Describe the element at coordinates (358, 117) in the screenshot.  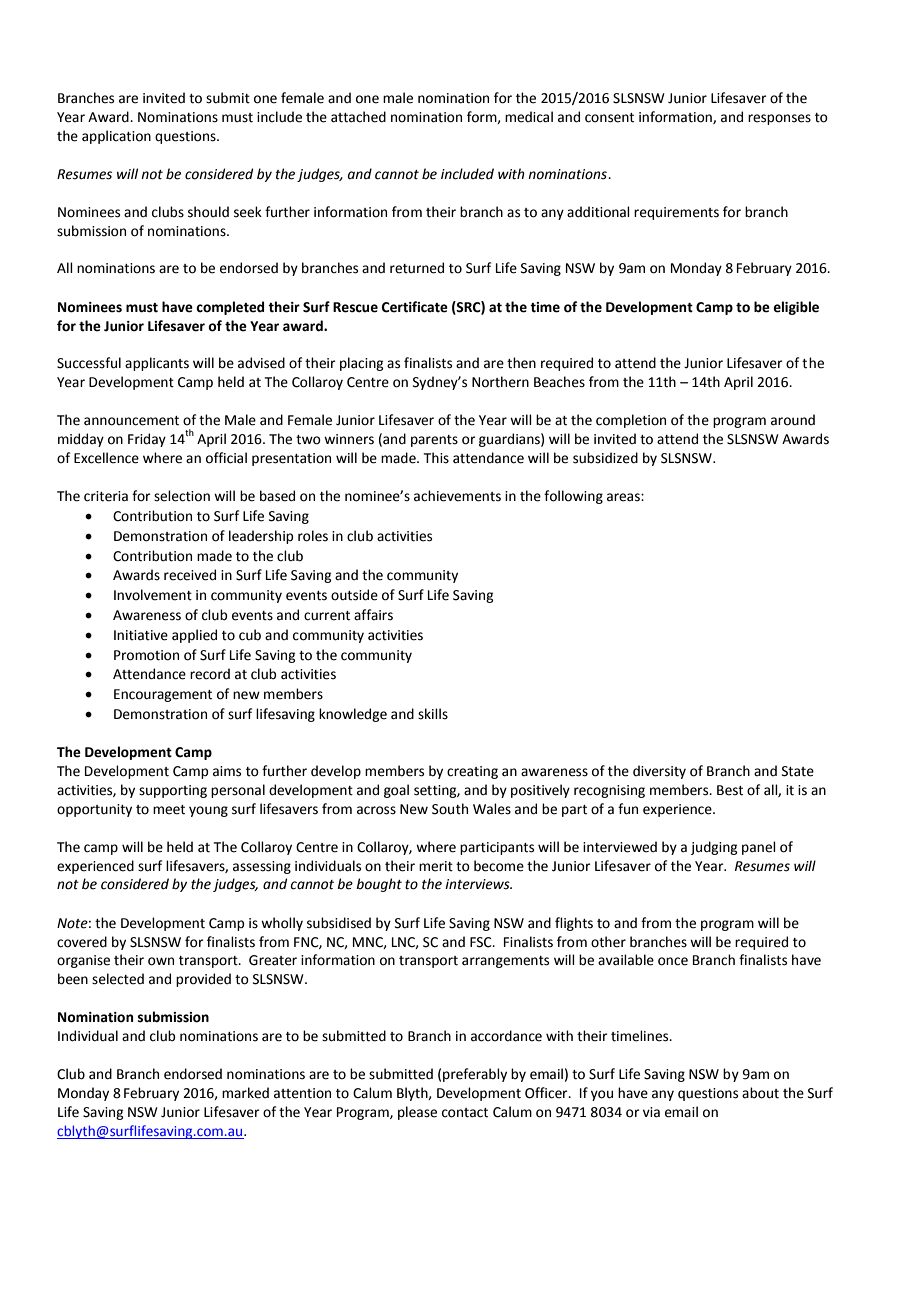
I see `attached` at that location.
